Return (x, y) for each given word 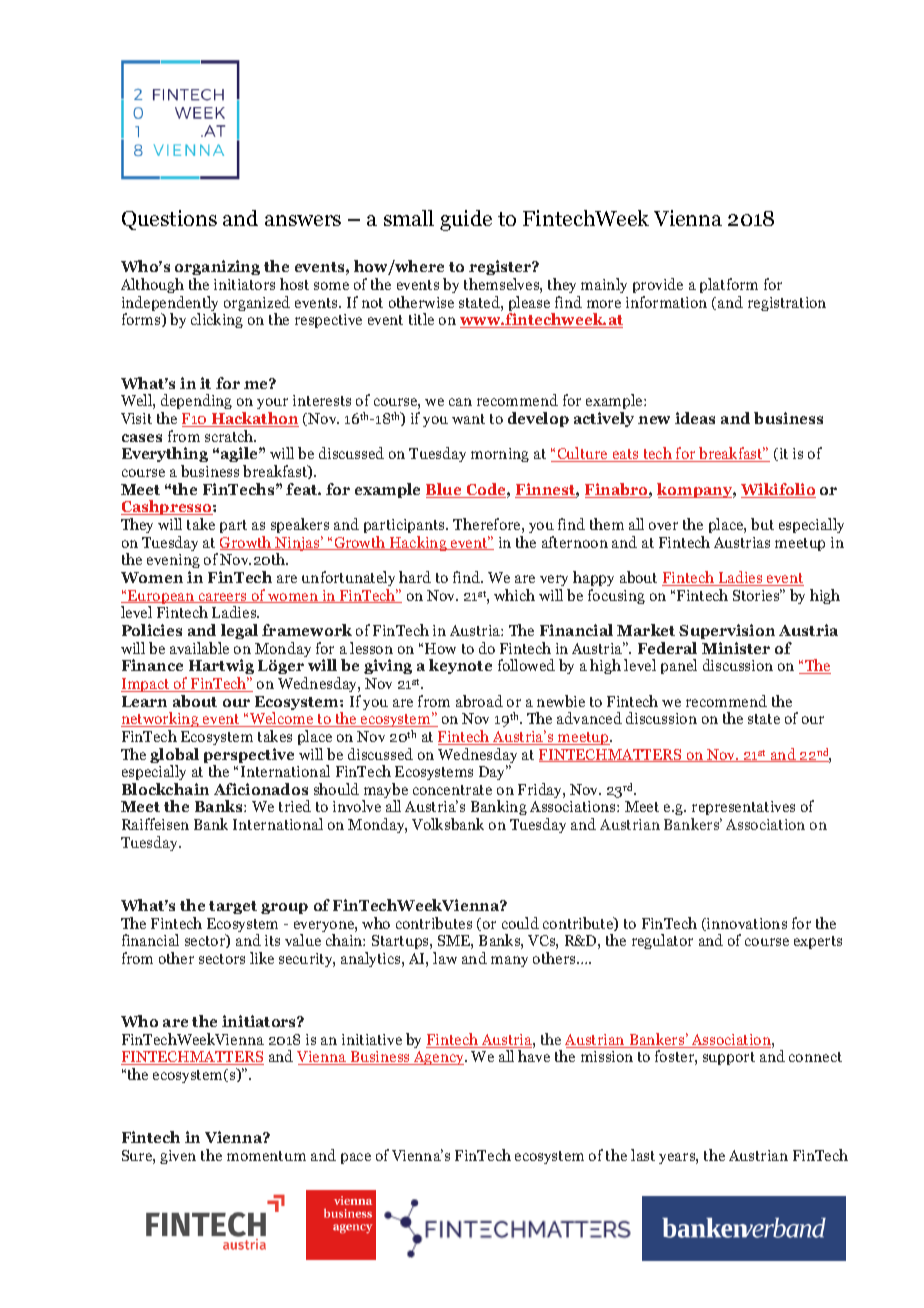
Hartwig (221, 666)
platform (729, 285)
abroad (479, 701)
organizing (217, 269)
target (233, 907)
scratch (230, 436)
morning (500, 455)
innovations (746, 924)
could (520, 923)
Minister (736, 648)
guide (466, 220)
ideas (695, 418)
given (178, 1157)
